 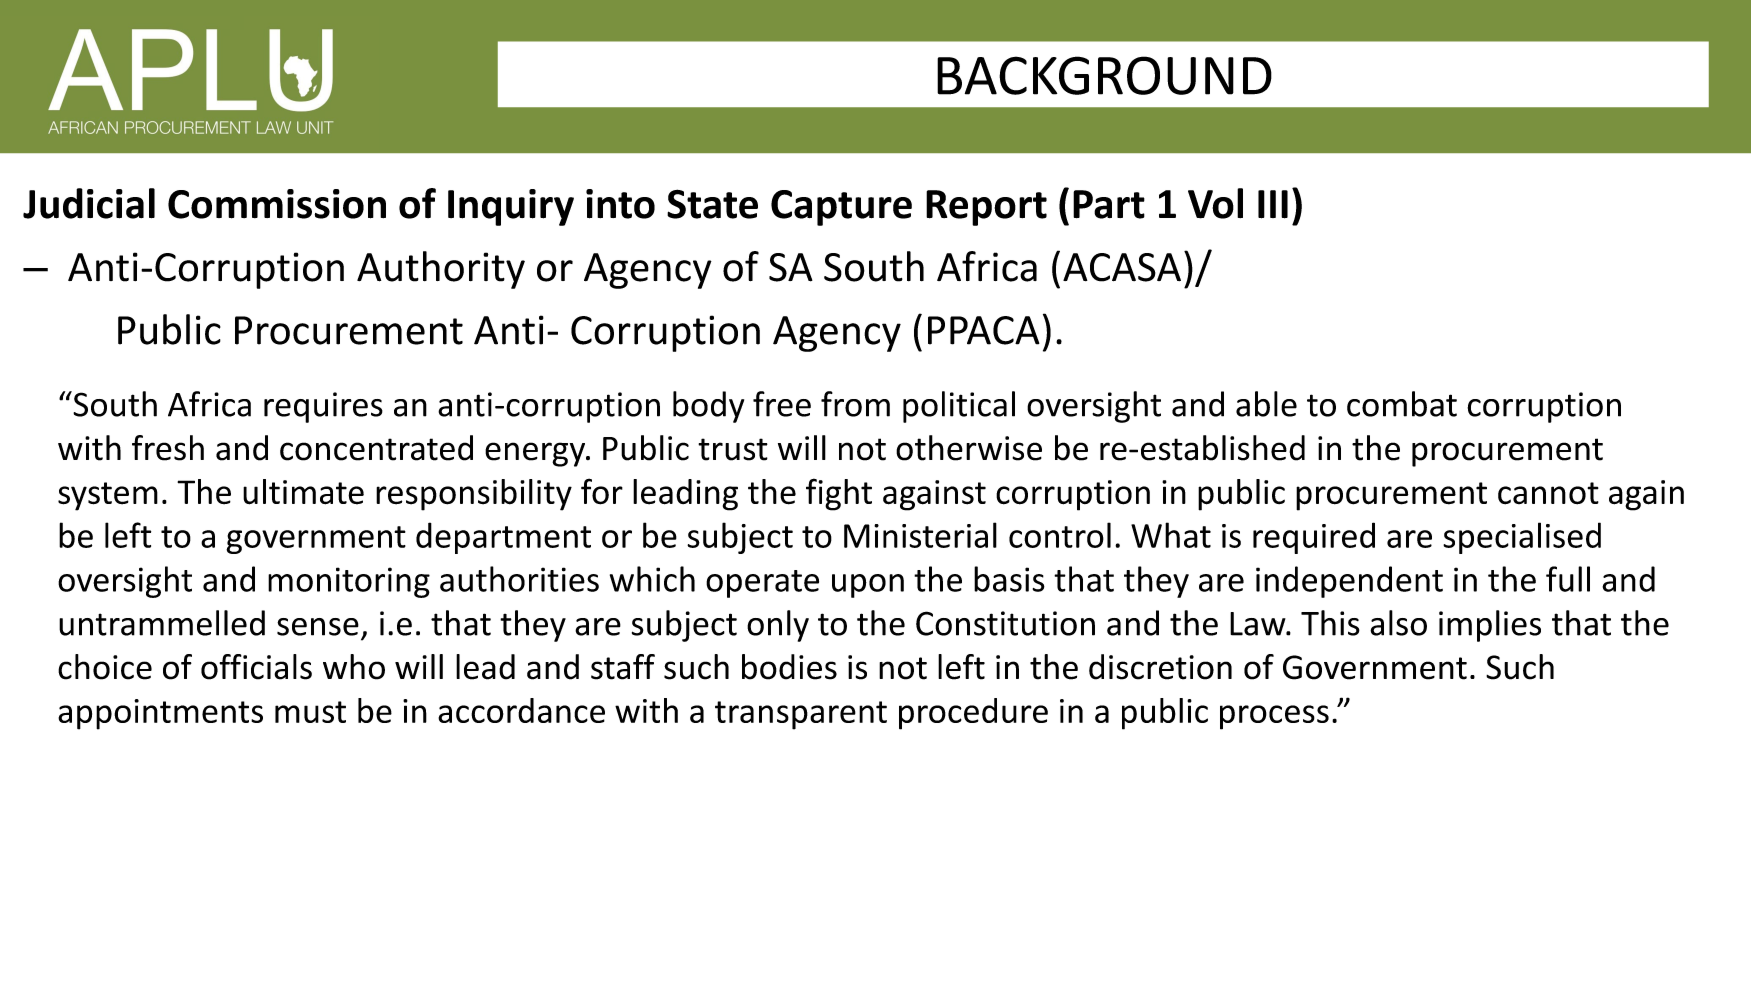 What do you see at coordinates (1314, 538) in the page?
I see `required` at bounding box center [1314, 538].
